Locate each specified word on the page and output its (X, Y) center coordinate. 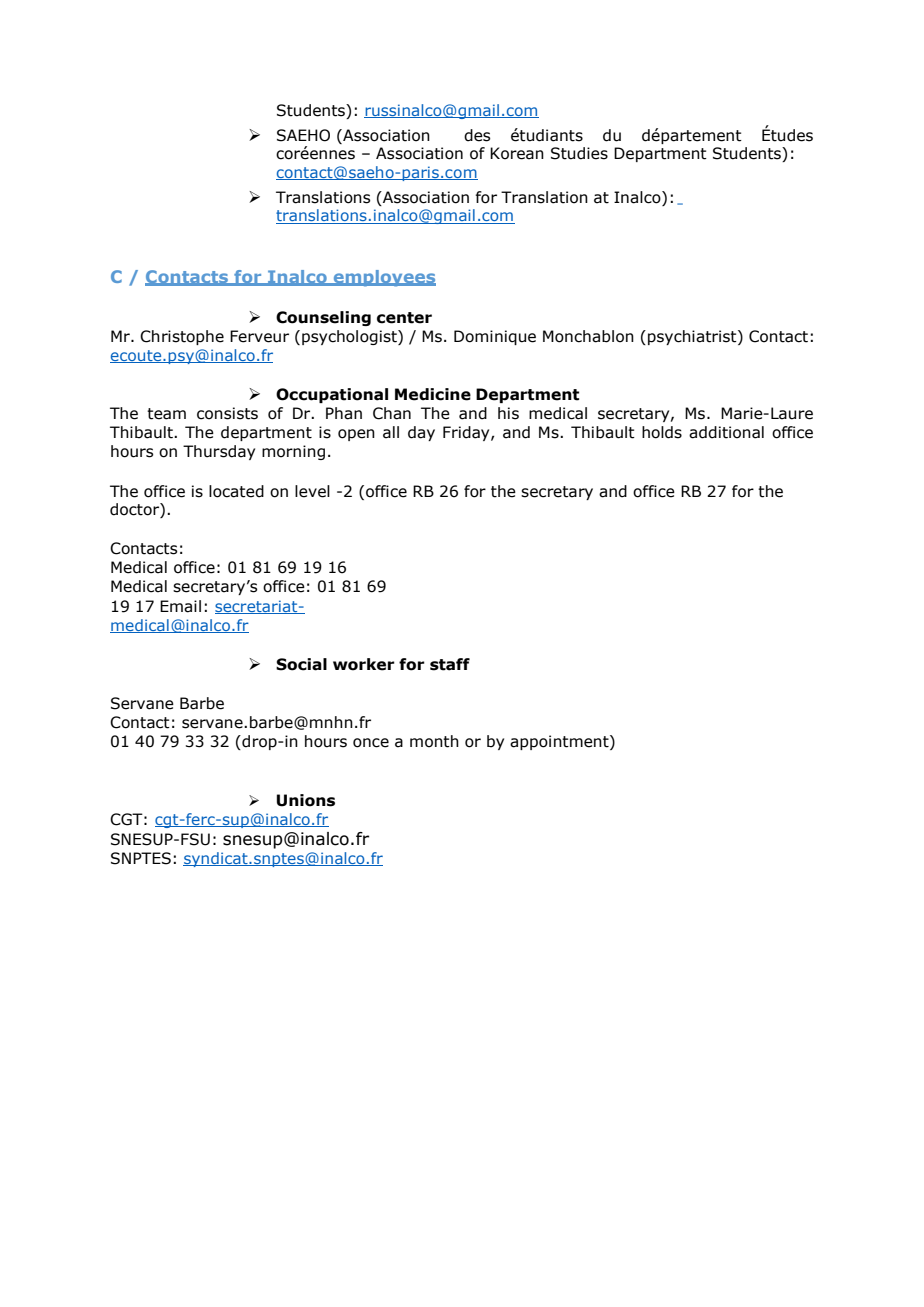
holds (662, 432)
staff (450, 664)
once (371, 743)
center (404, 318)
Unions (306, 800)
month (434, 741)
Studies (579, 153)
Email (180, 606)
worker (364, 664)
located (236, 491)
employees (383, 278)
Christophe (182, 337)
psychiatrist (693, 337)
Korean (517, 153)
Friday (467, 433)
